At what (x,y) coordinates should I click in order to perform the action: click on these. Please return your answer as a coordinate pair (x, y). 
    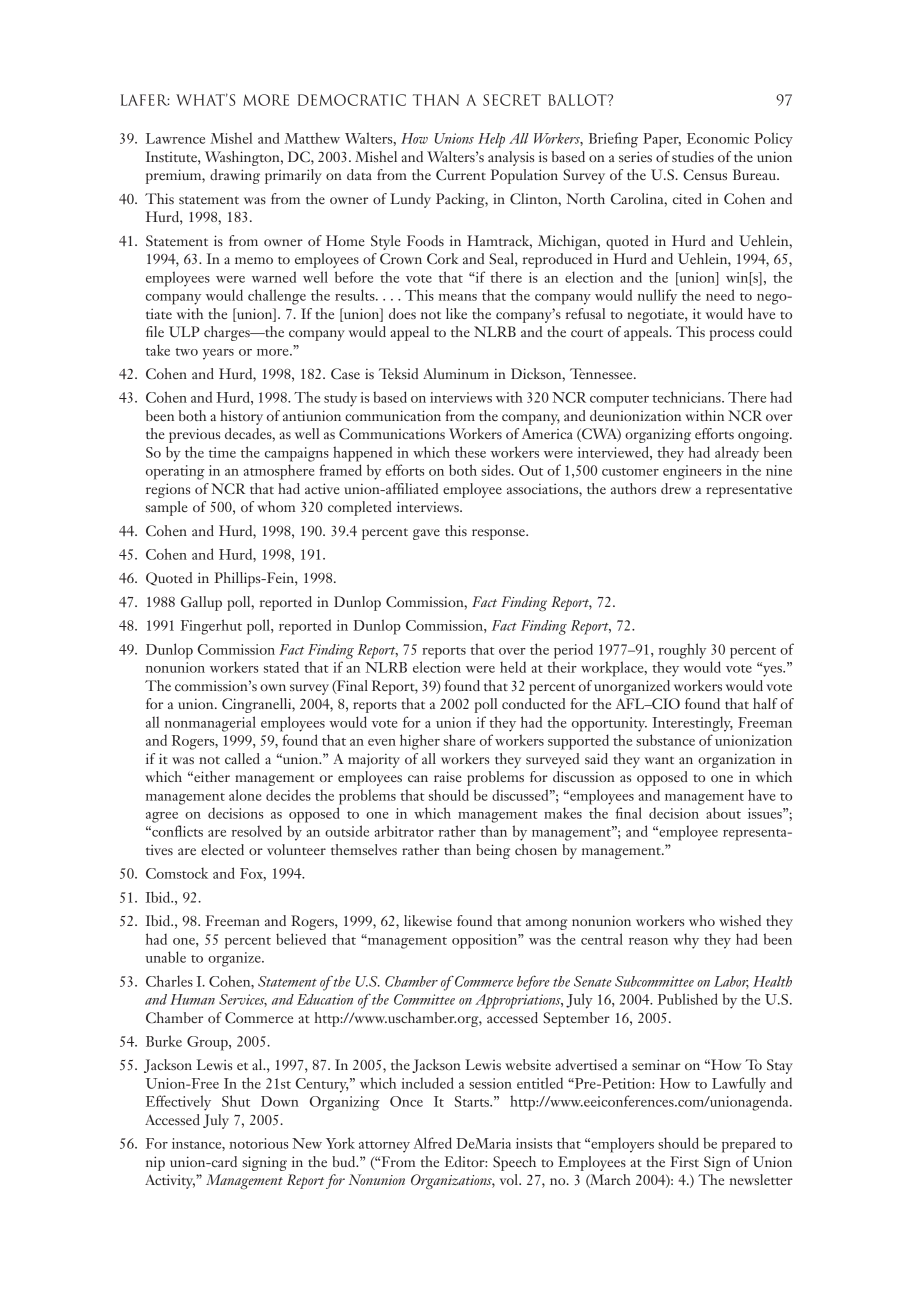
    Looking at the image, I should click on (470, 452).
